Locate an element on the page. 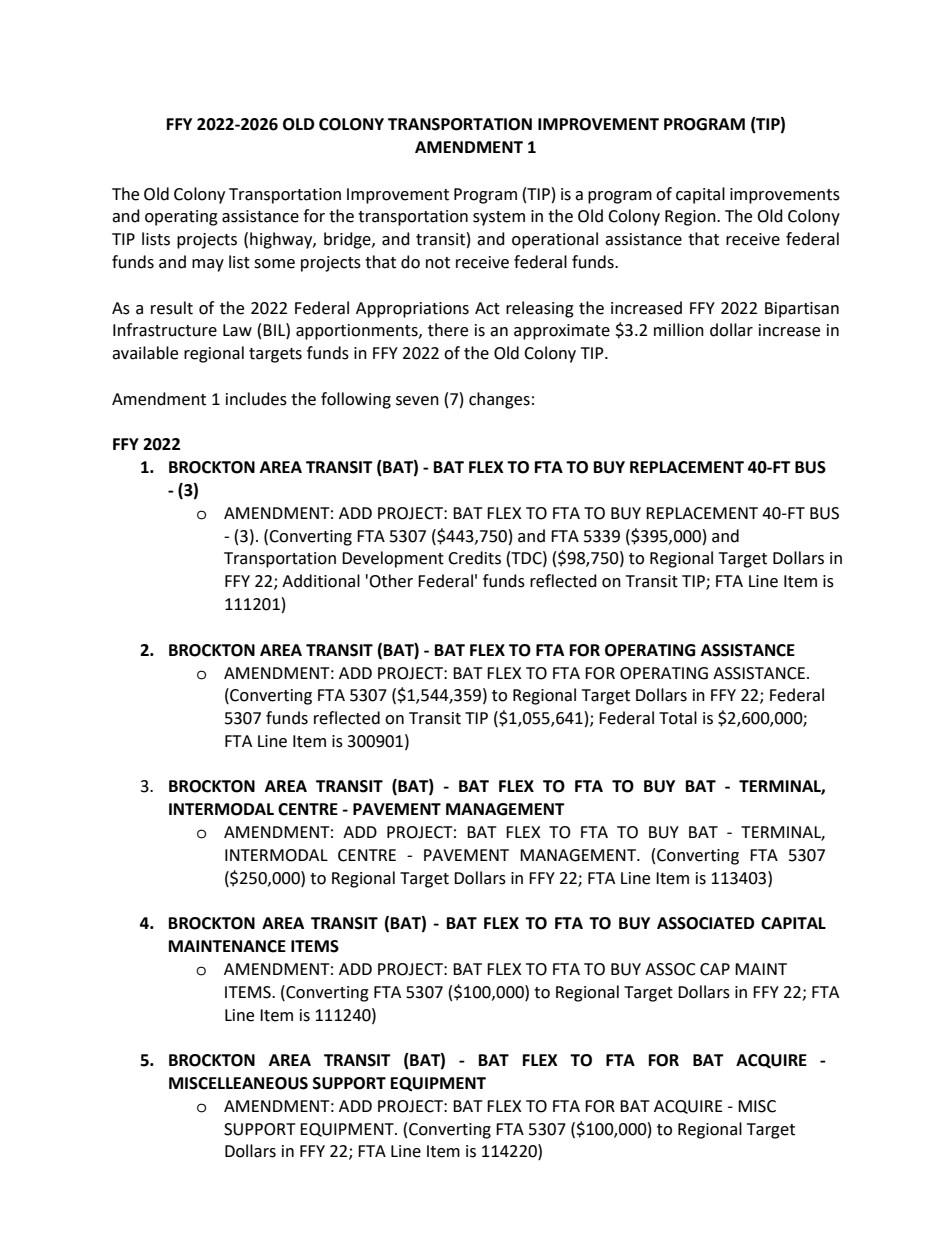 This image has width=952, height=1233. Development is located at coordinates (393, 559).
